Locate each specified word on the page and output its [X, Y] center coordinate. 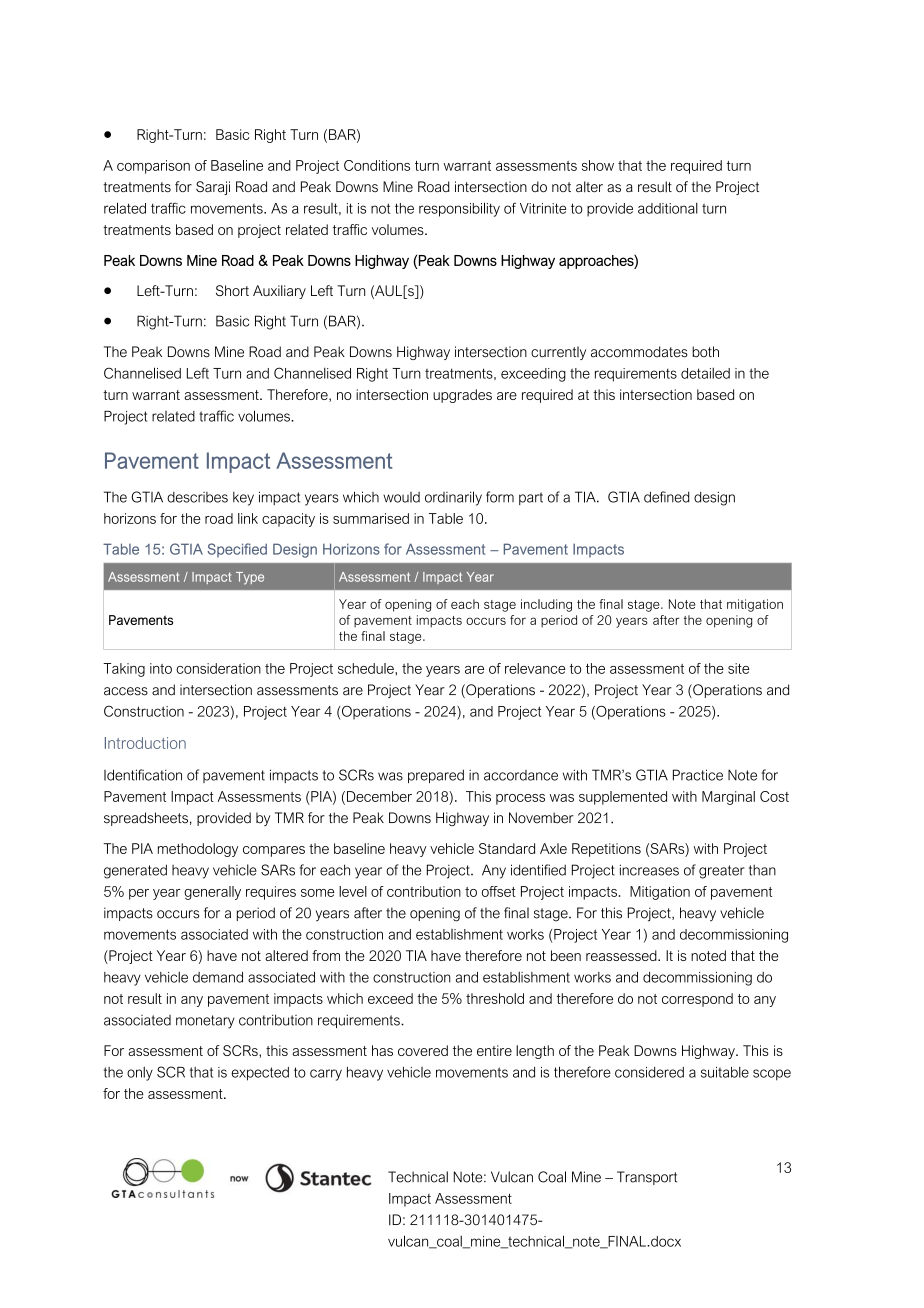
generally [212, 893]
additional [668, 208]
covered [423, 1050]
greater [722, 872]
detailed [705, 373]
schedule [367, 668]
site [738, 668]
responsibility [459, 209]
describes [197, 497]
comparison [153, 167]
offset [499, 891]
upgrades [462, 396]
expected [260, 1074]
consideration [218, 668]
